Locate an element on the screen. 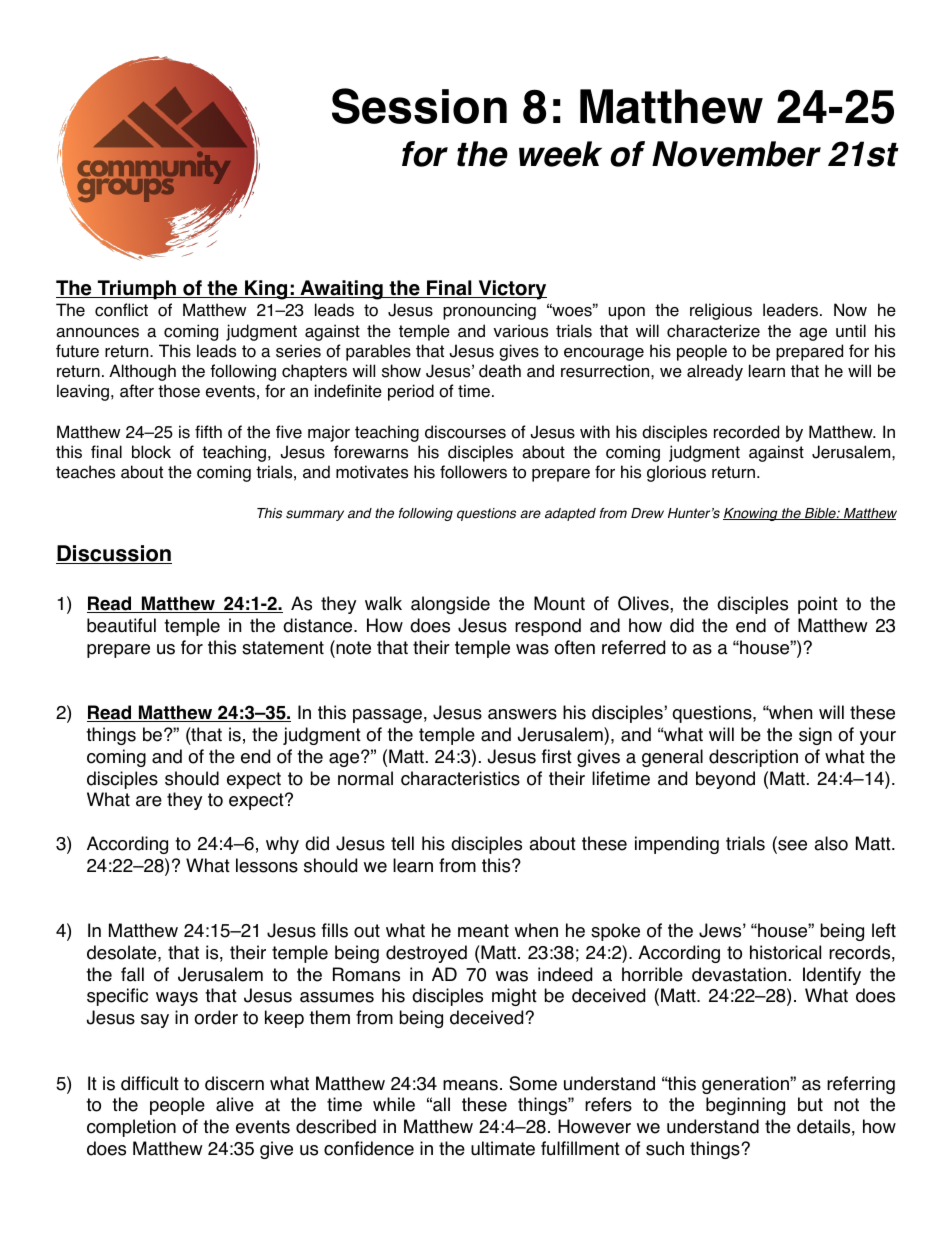 Image resolution: width=952 pixels, height=1233 pixels. leaders is located at coordinates (790, 310).
